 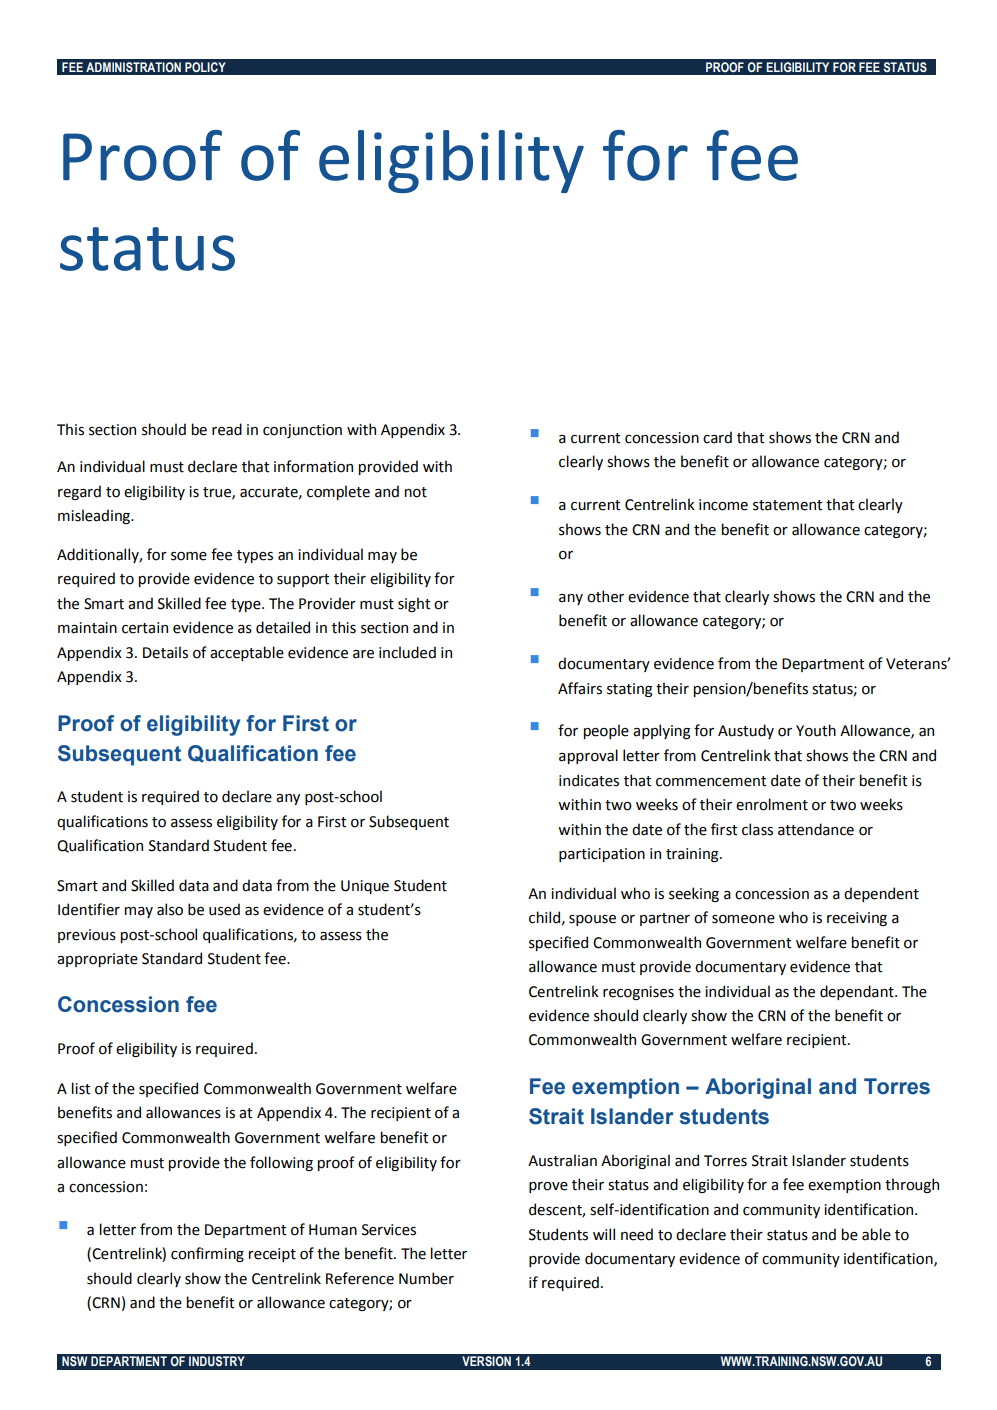 What do you see at coordinates (638, 993) in the image?
I see `recognises` at bounding box center [638, 993].
